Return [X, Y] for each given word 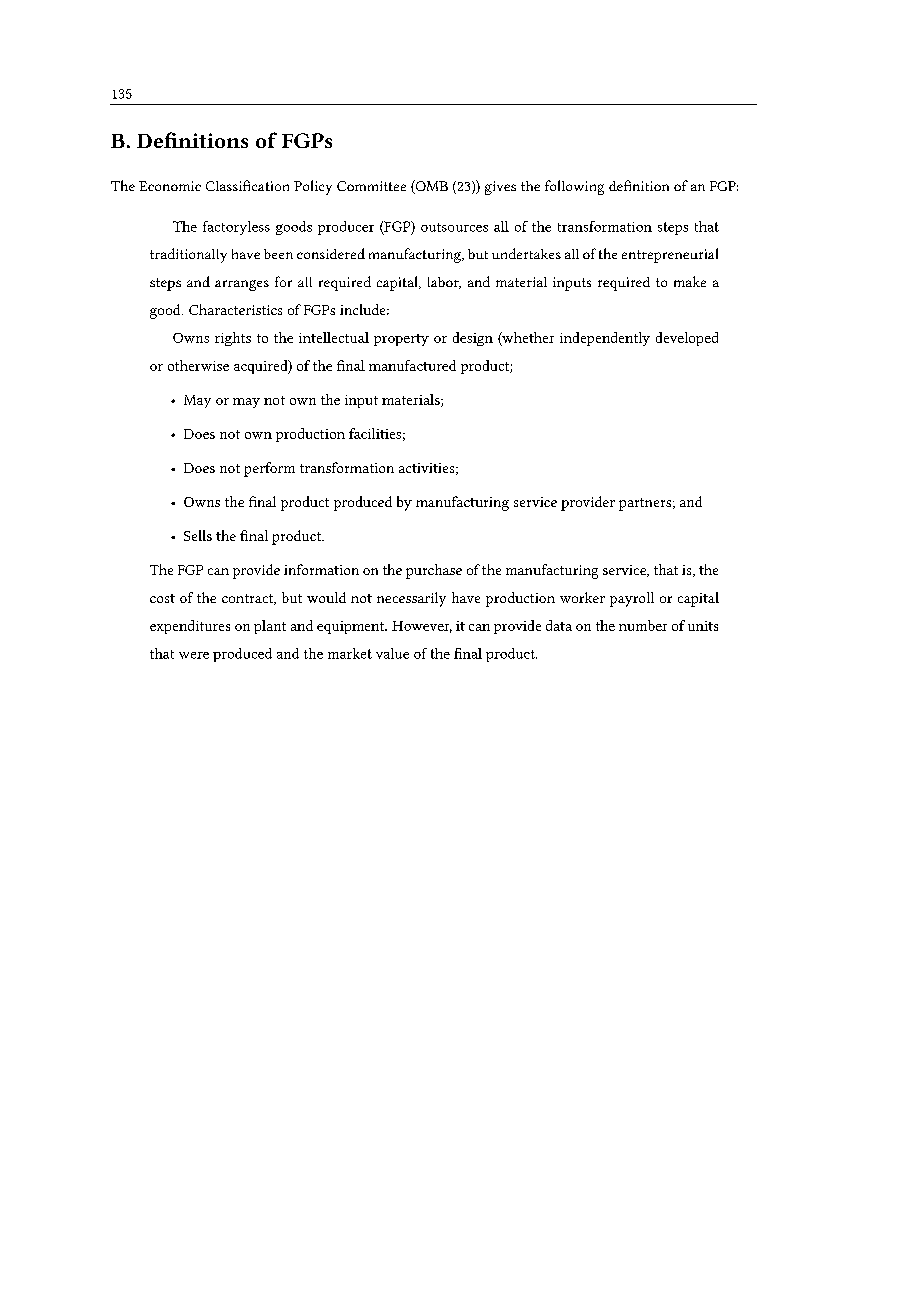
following [574, 187]
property [401, 340]
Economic [170, 186]
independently [605, 339]
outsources [454, 227]
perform [269, 469]
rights [233, 339]
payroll [632, 599]
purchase [434, 571]
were [194, 655]
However [422, 627]
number [643, 625]
